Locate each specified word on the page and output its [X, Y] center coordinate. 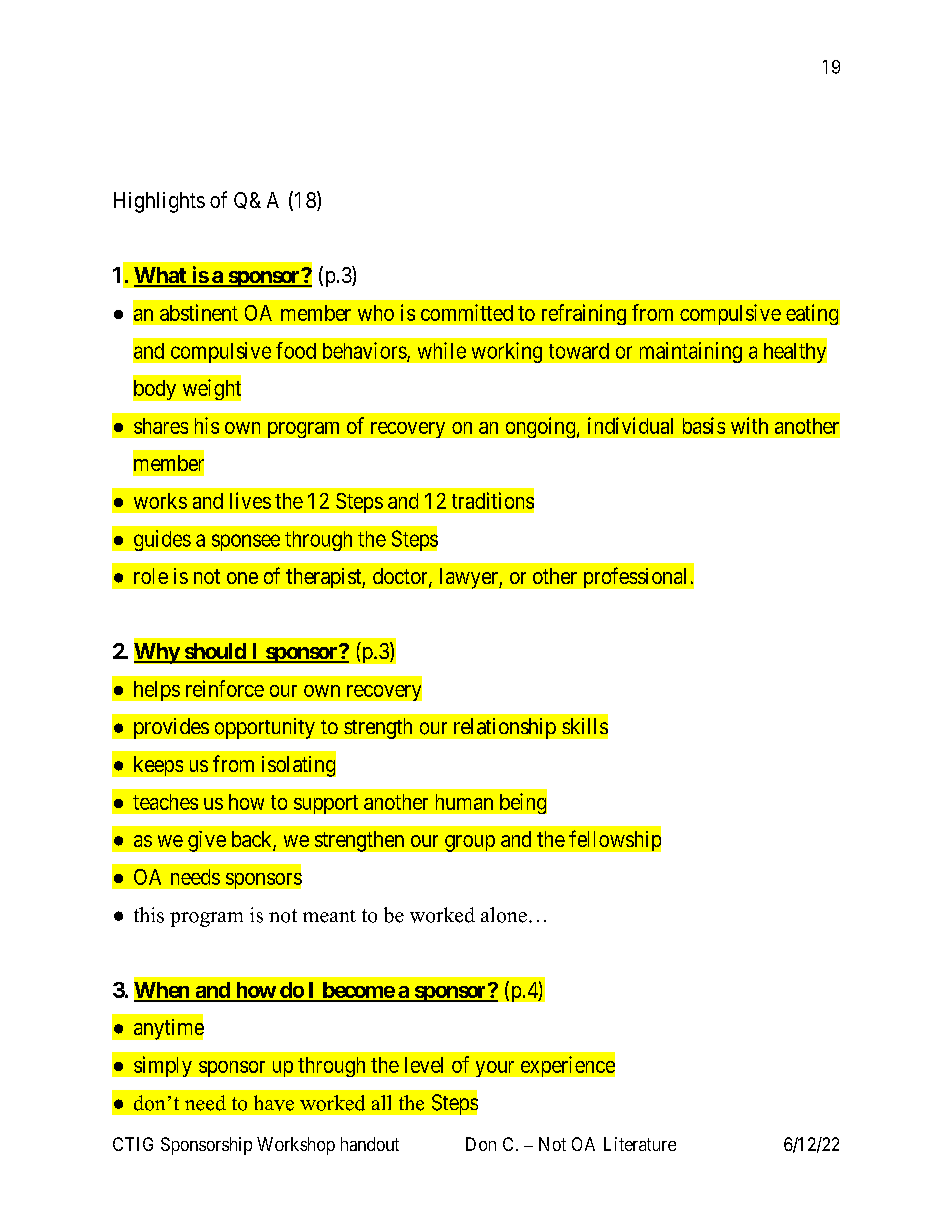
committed [467, 312]
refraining [584, 314]
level [424, 1065]
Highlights [159, 202]
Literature [640, 1144]
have [274, 1103]
